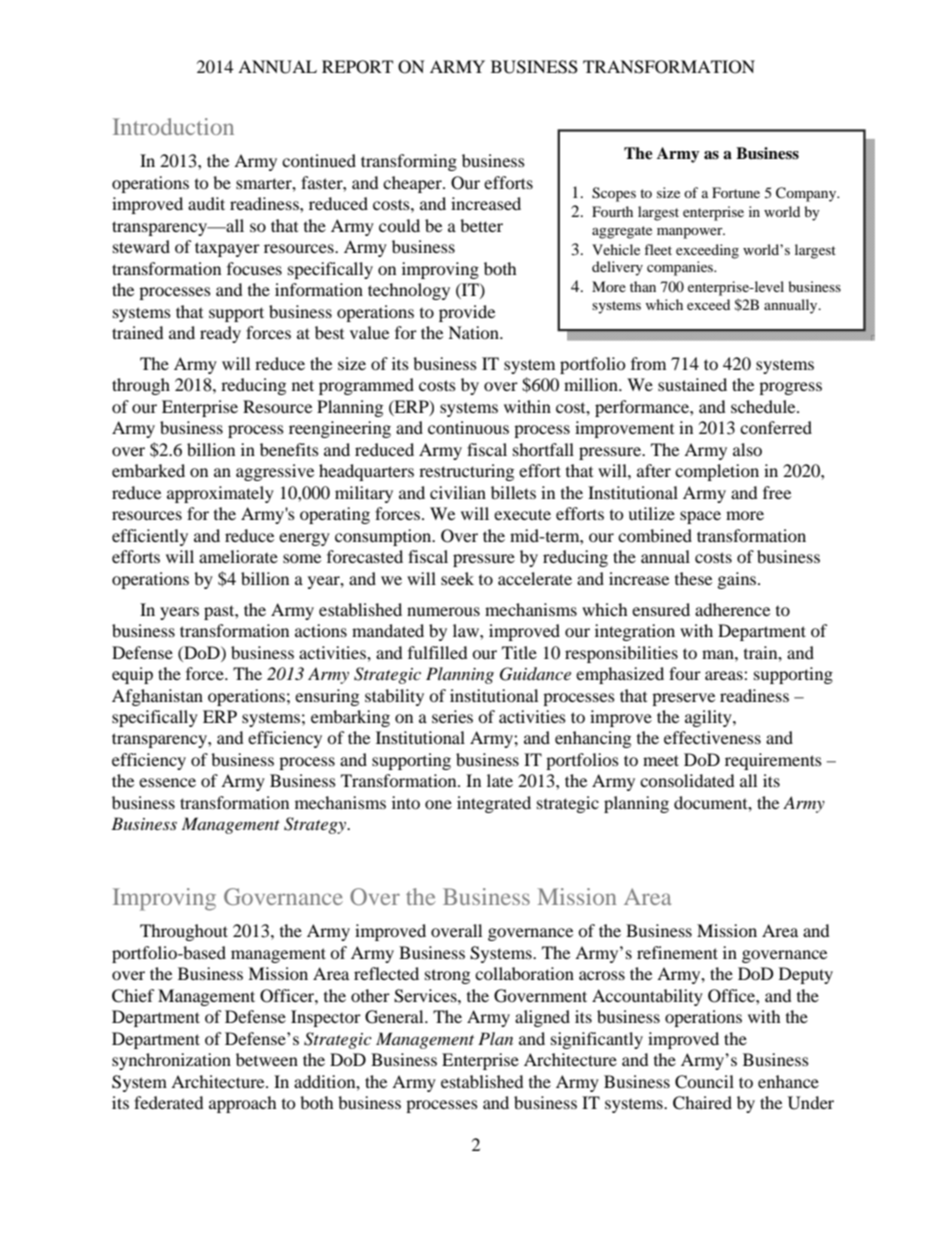 This document has height=1233, width=952. I want to click on Introduction, so click(173, 126).
